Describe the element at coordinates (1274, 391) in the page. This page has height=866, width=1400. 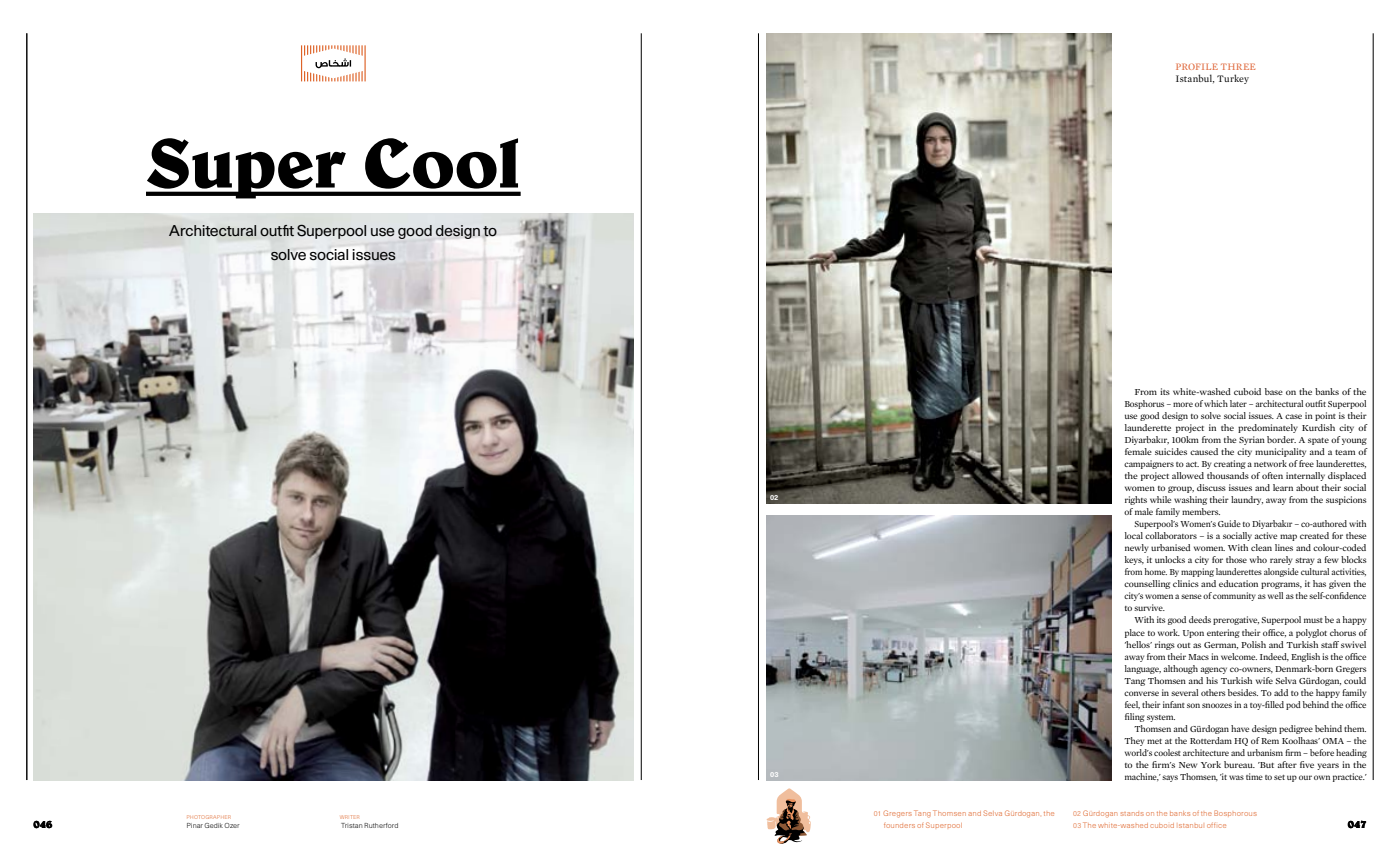
I see `base` at that location.
